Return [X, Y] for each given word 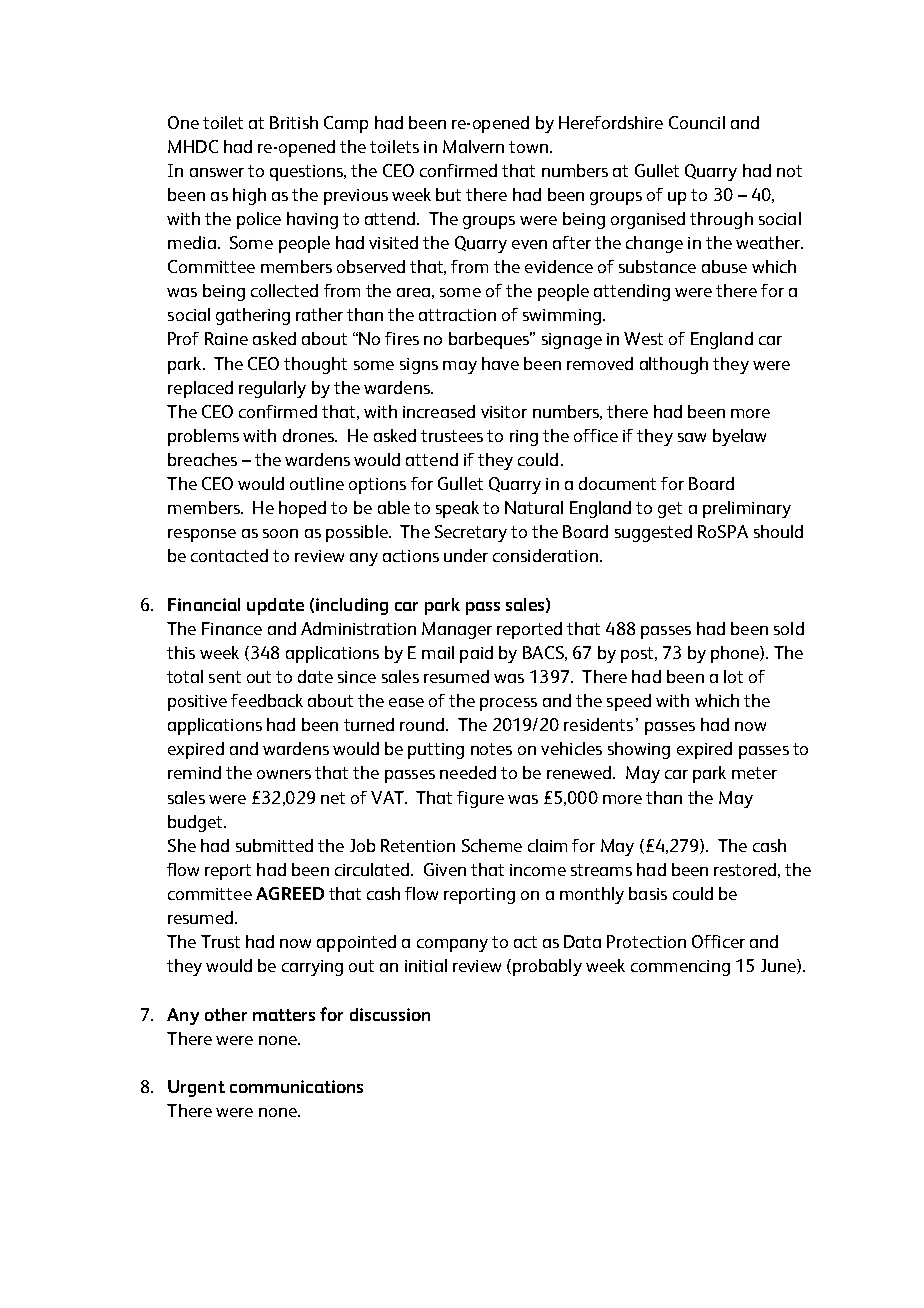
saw [692, 437]
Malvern [473, 146]
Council [697, 122]
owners [284, 774]
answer [217, 172]
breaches [202, 459]
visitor [504, 412]
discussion [390, 1014]
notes [491, 749]
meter [754, 773]
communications [296, 1086]
